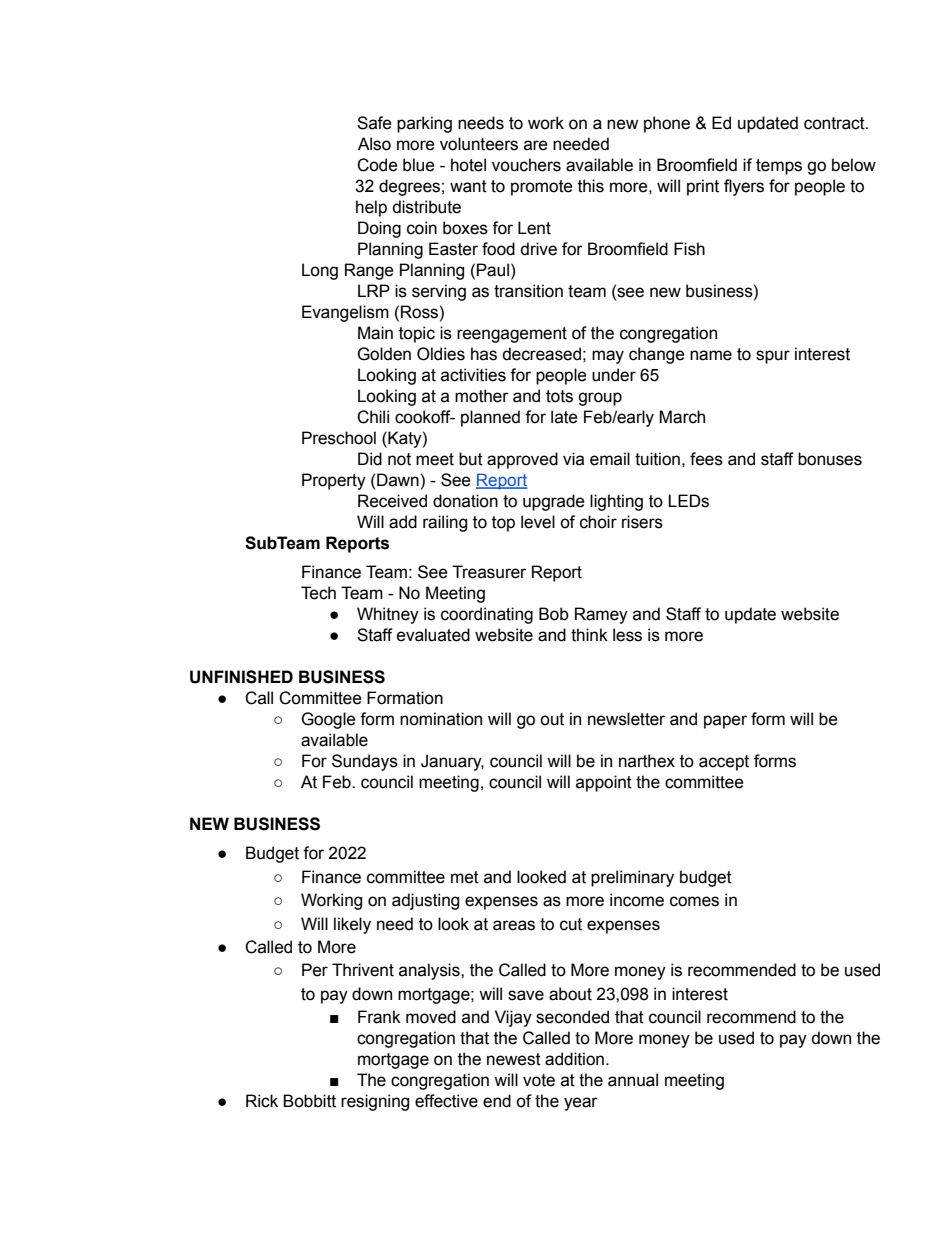  Describe the element at coordinates (539, 1080) in the screenshot. I see `vote` at that location.
